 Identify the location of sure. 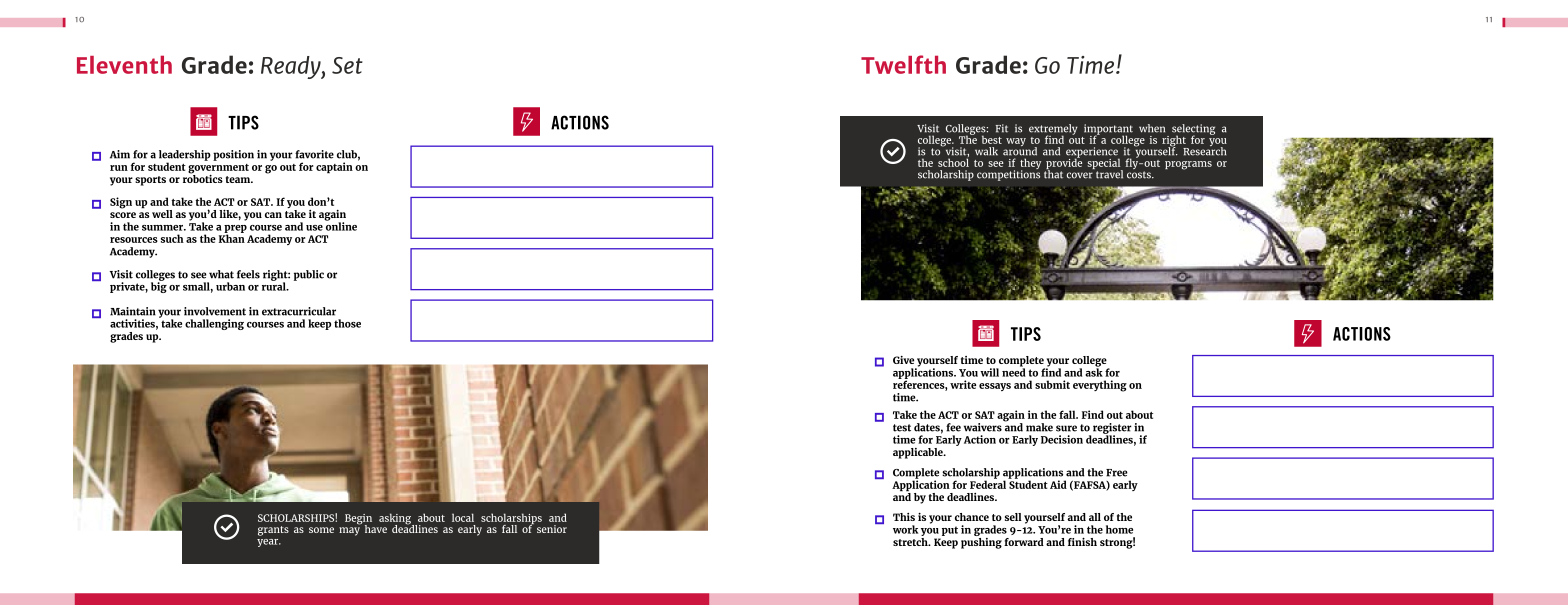
(1066, 428).
